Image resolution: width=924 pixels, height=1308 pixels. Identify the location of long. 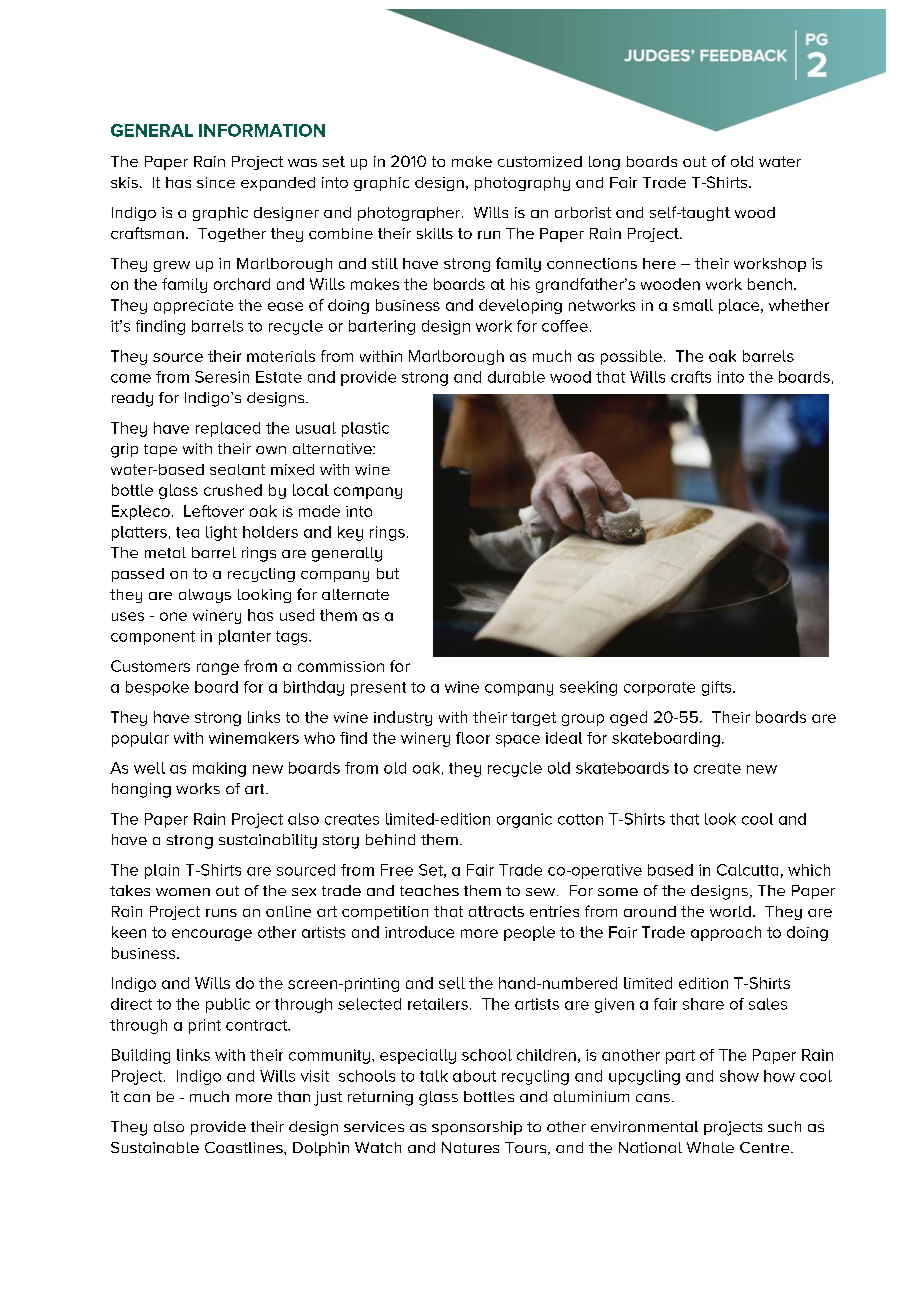
(604, 163).
